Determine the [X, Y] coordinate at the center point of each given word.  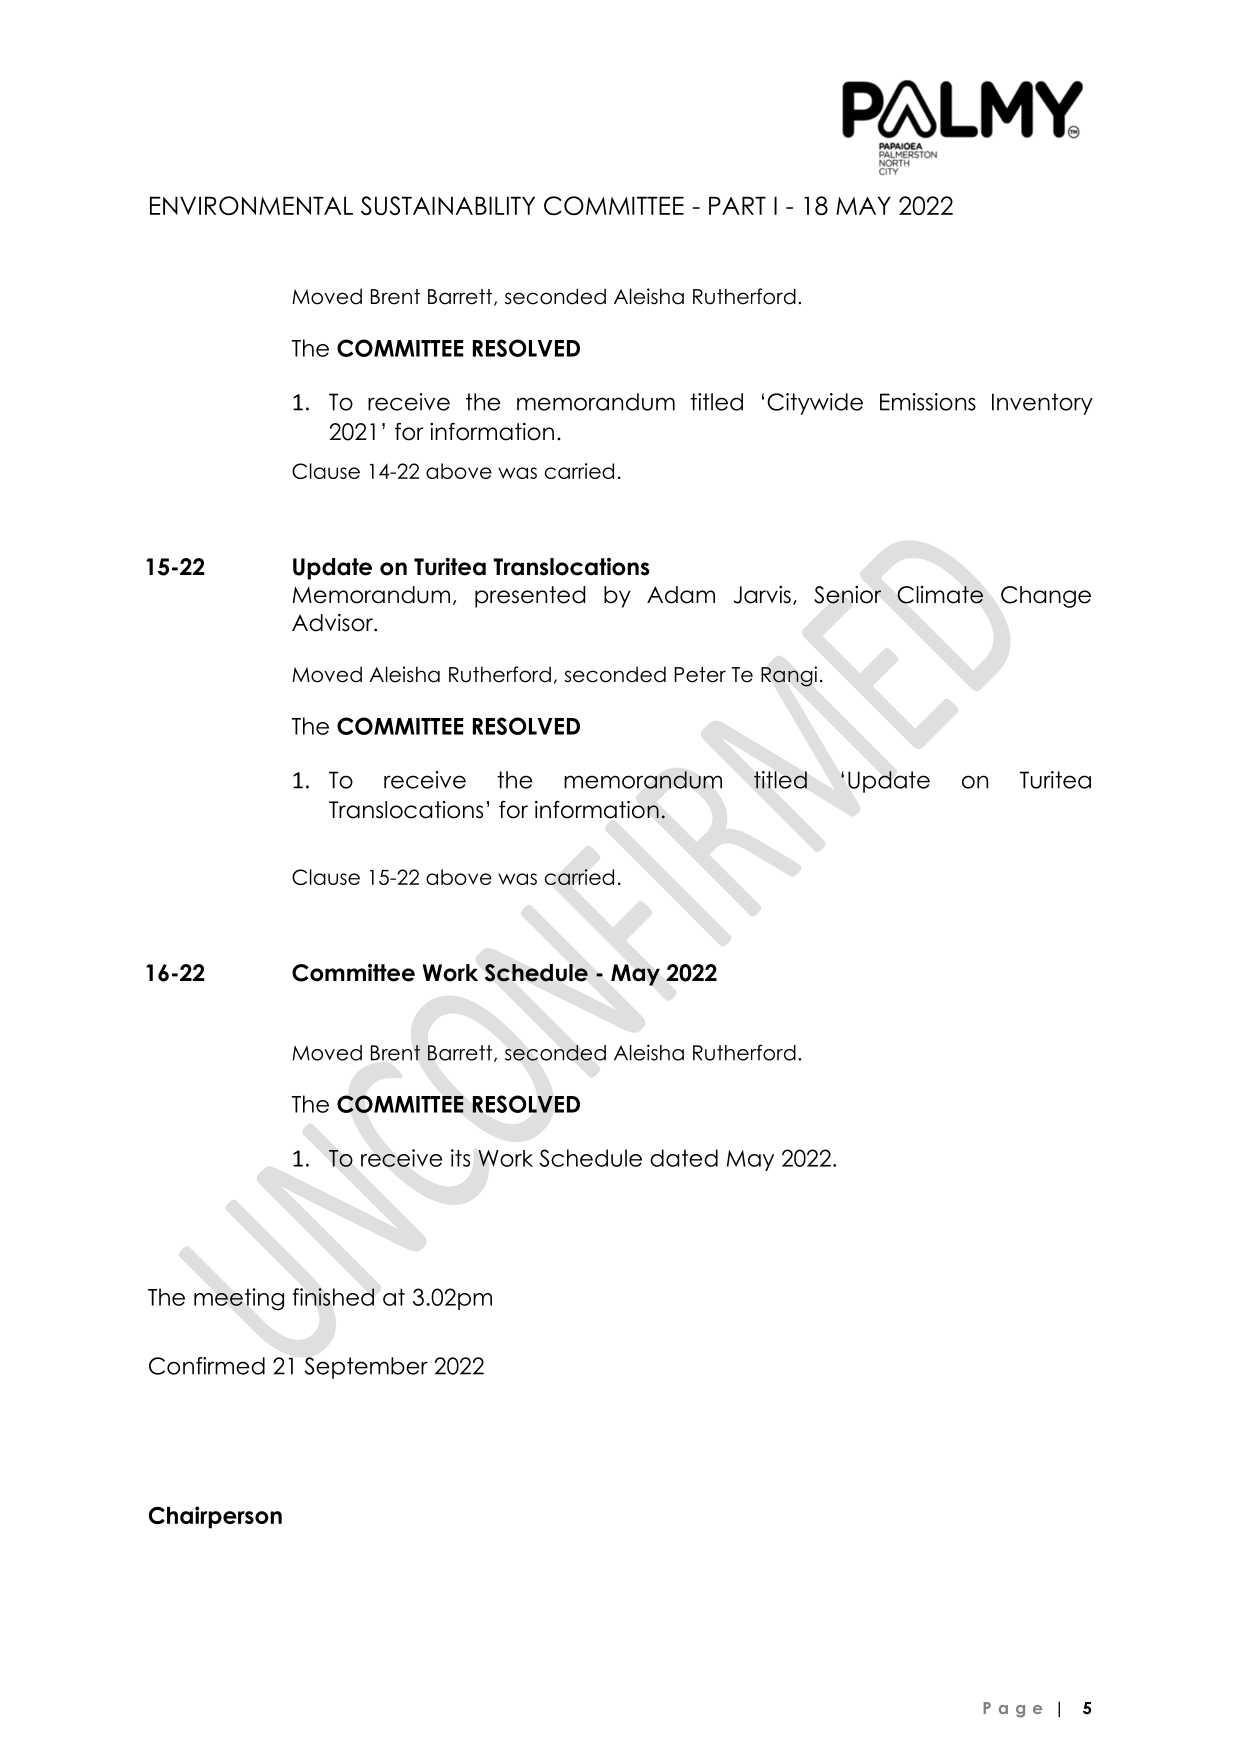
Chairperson [215, 1517]
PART [737, 205]
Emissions [928, 402]
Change [1046, 597]
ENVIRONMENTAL [251, 205]
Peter [700, 675]
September [366, 1368]
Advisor [333, 623]
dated [684, 1158]
